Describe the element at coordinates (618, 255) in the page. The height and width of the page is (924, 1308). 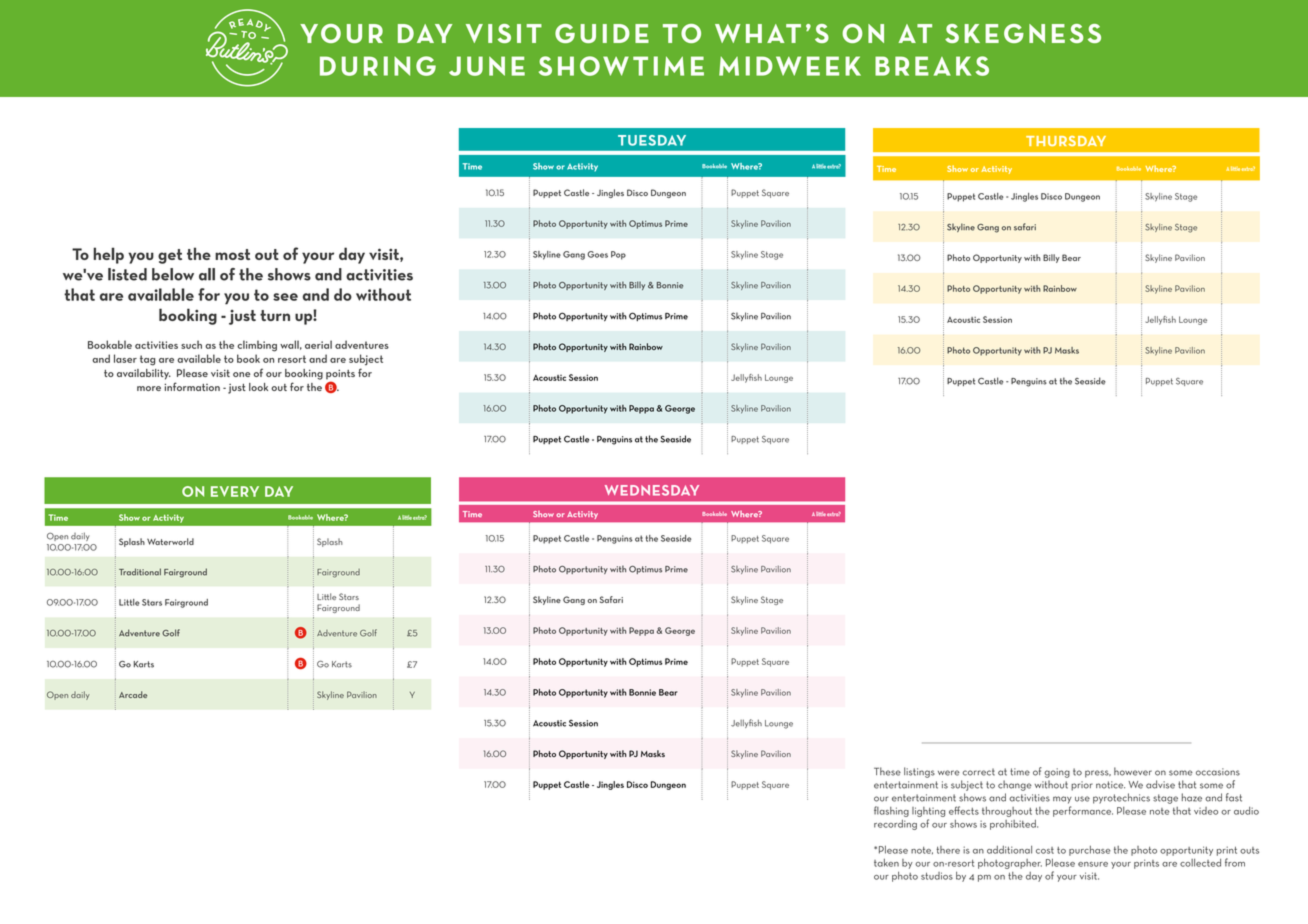
I see `Pop` at that location.
